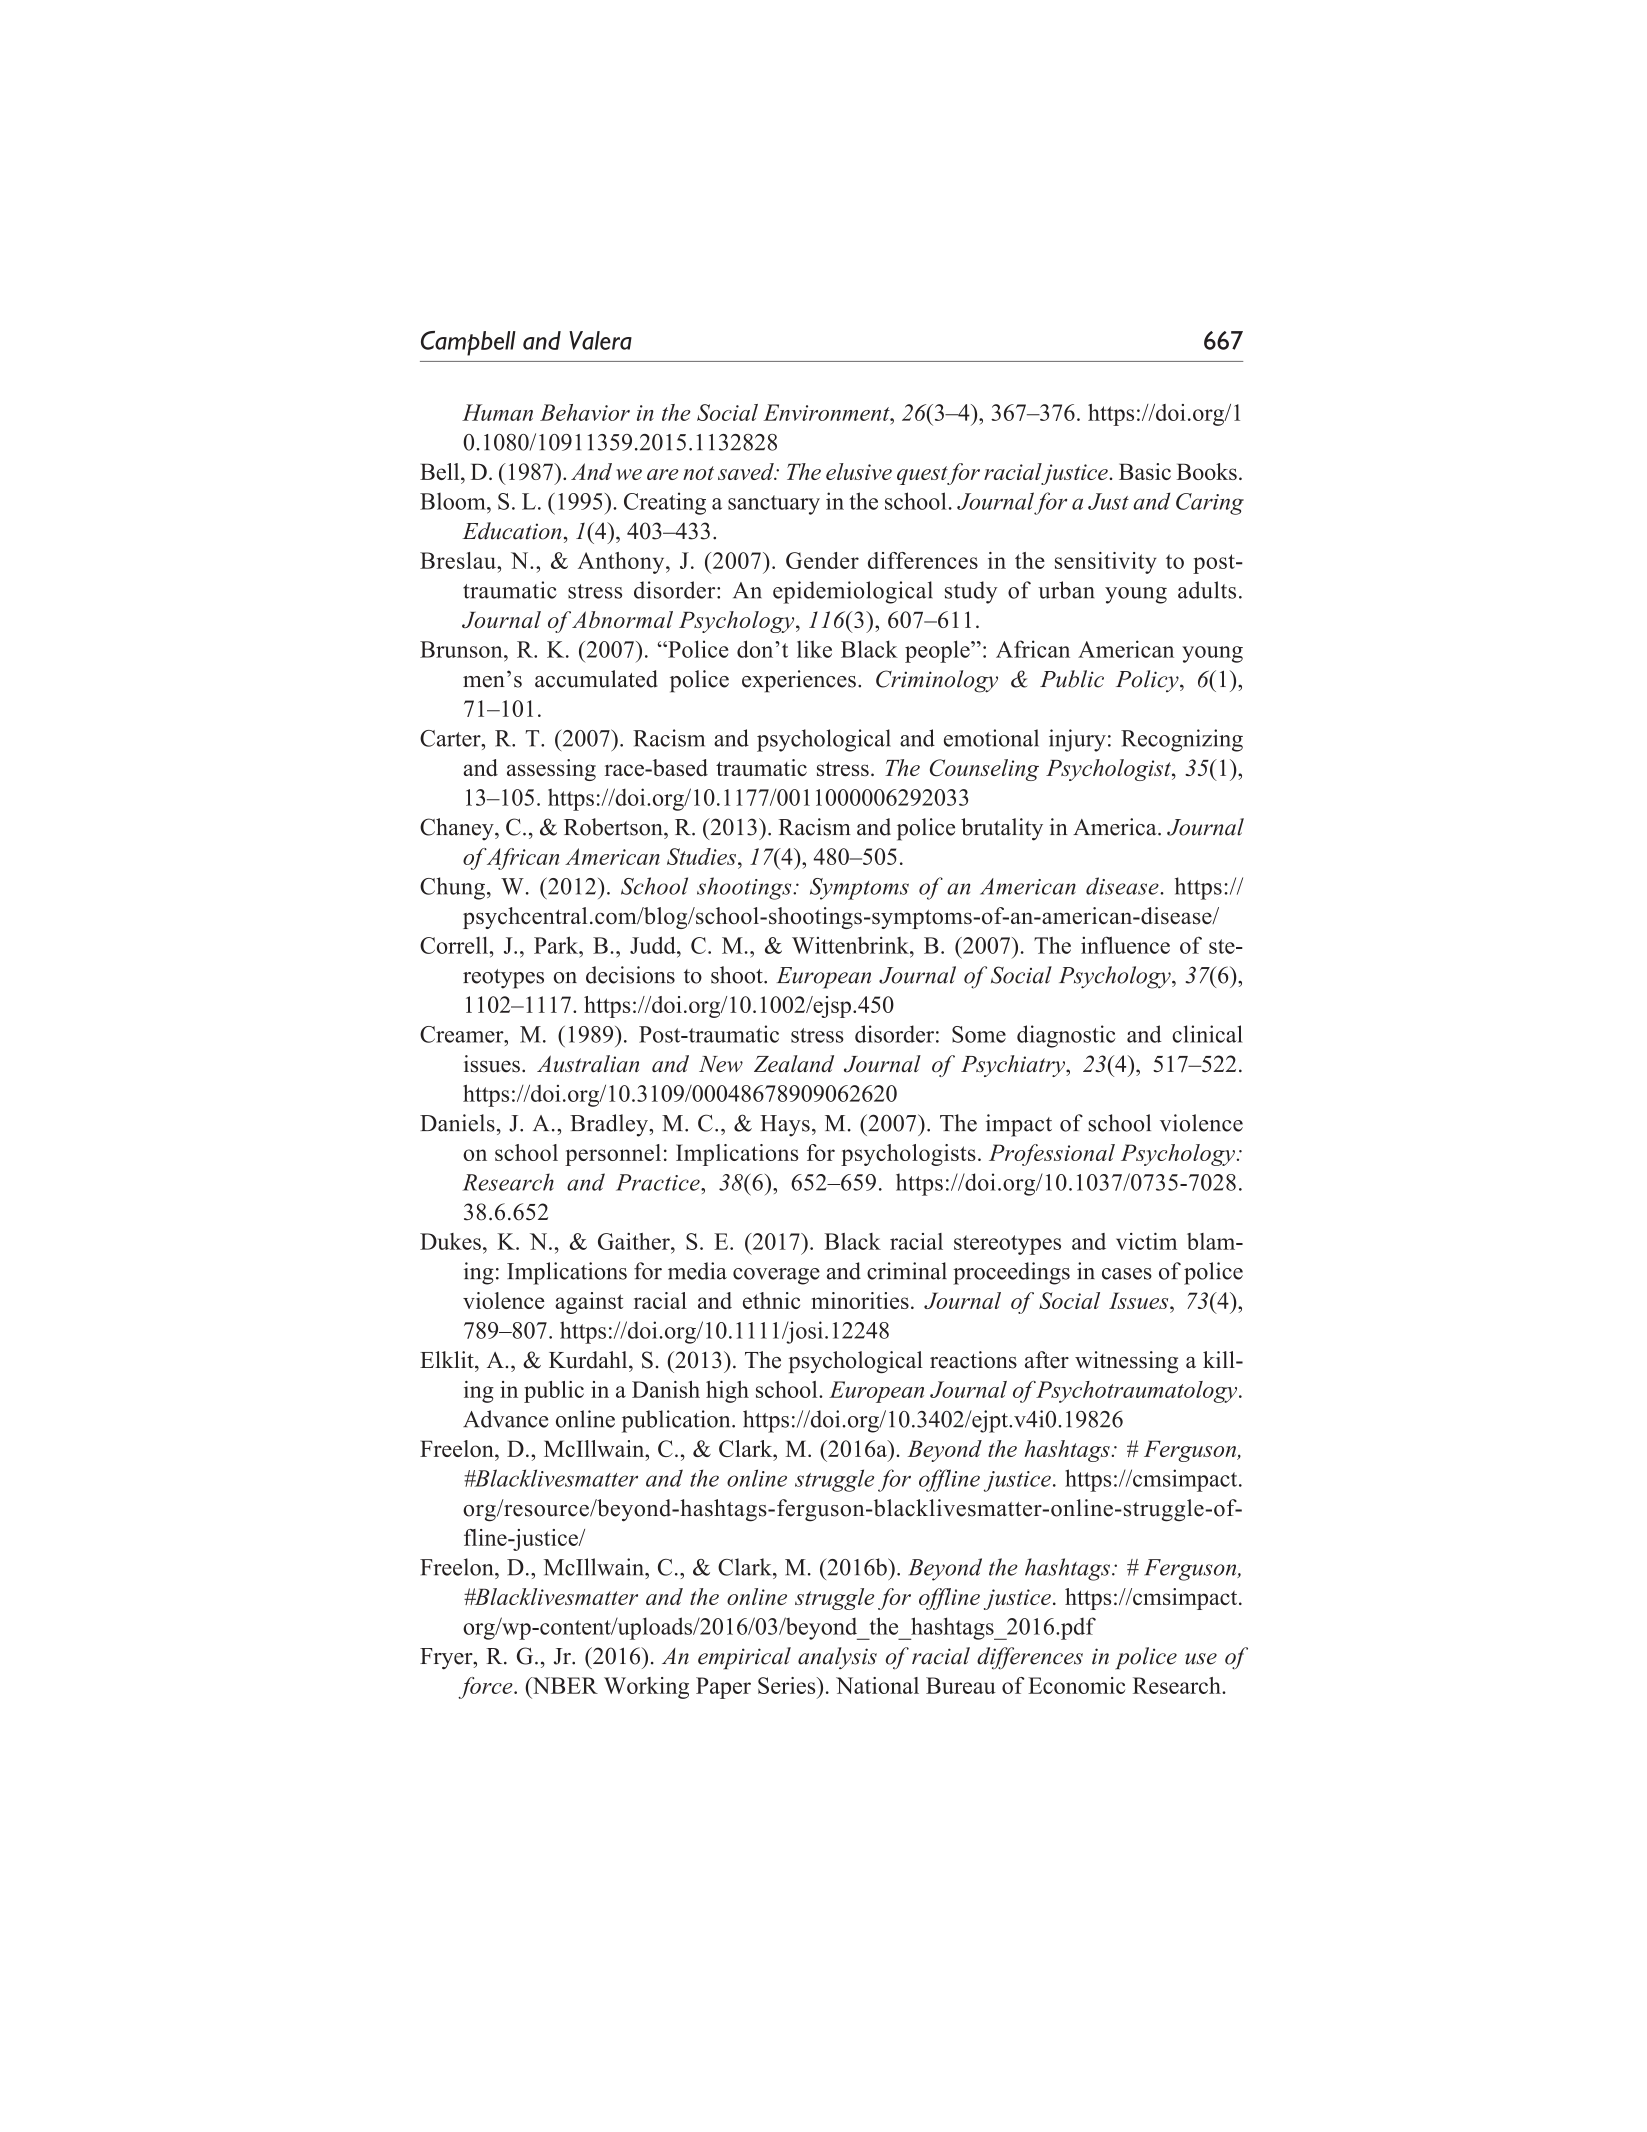  Describe the element at coordinates (450, 1241) in the screenshot. I see `Dukes` at that location.
